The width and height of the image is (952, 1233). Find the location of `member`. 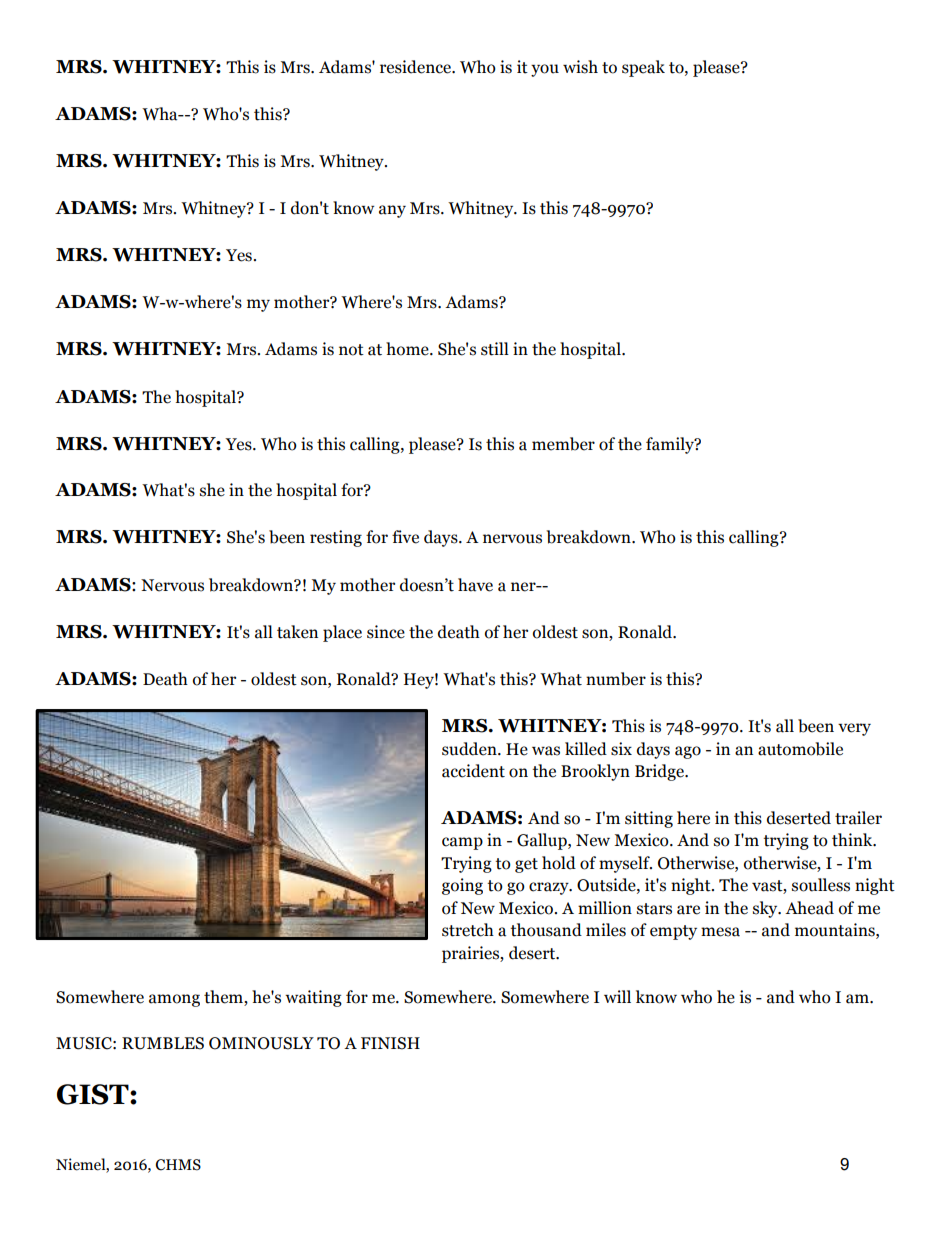

member is located at coordinates (563, 444).
